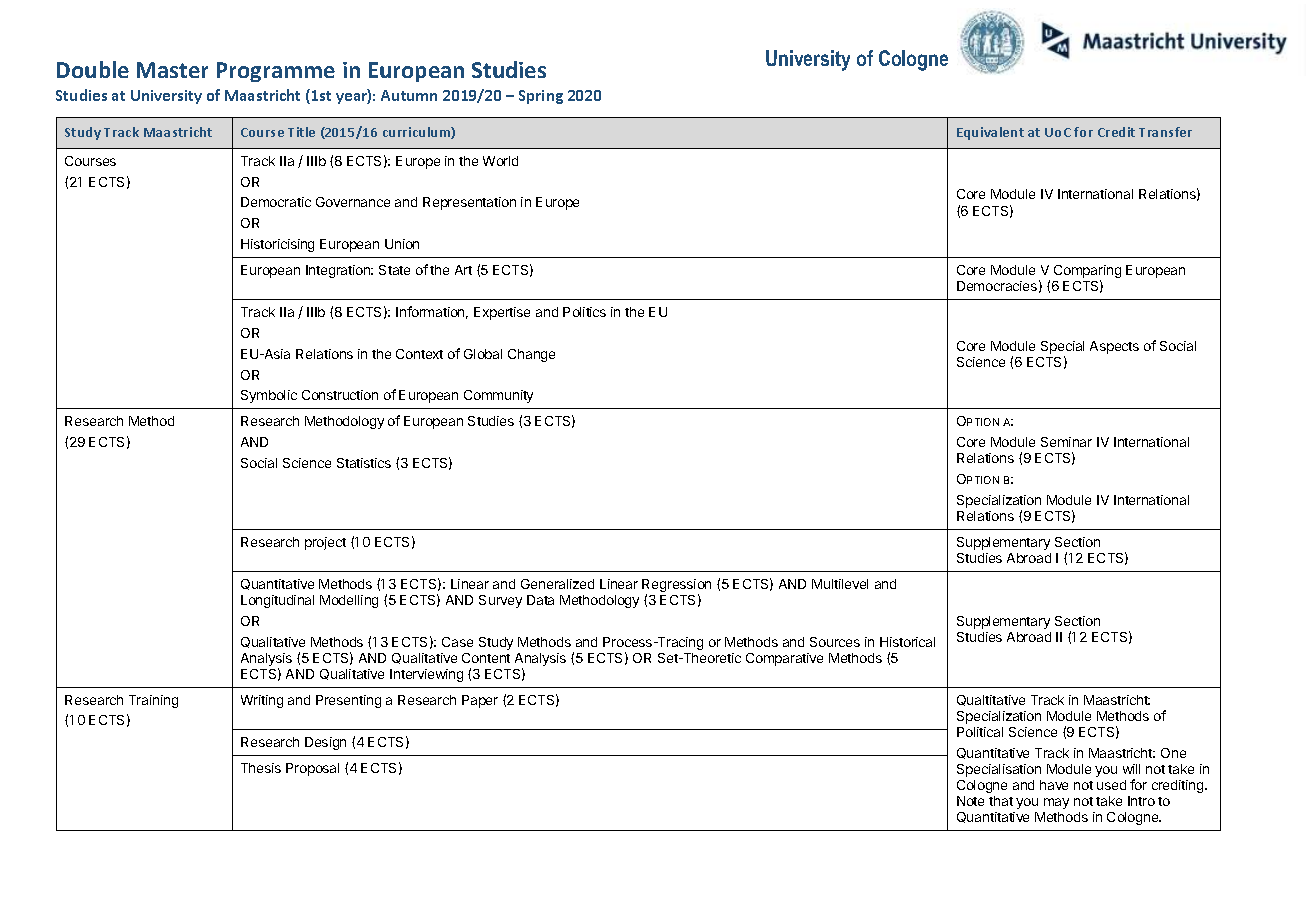 The width and height of the screenshot is (1308, 924). What do you see at coordinates (541, 97) in the screenshot?
I see `Spring` at bounding box center [541, 97].
